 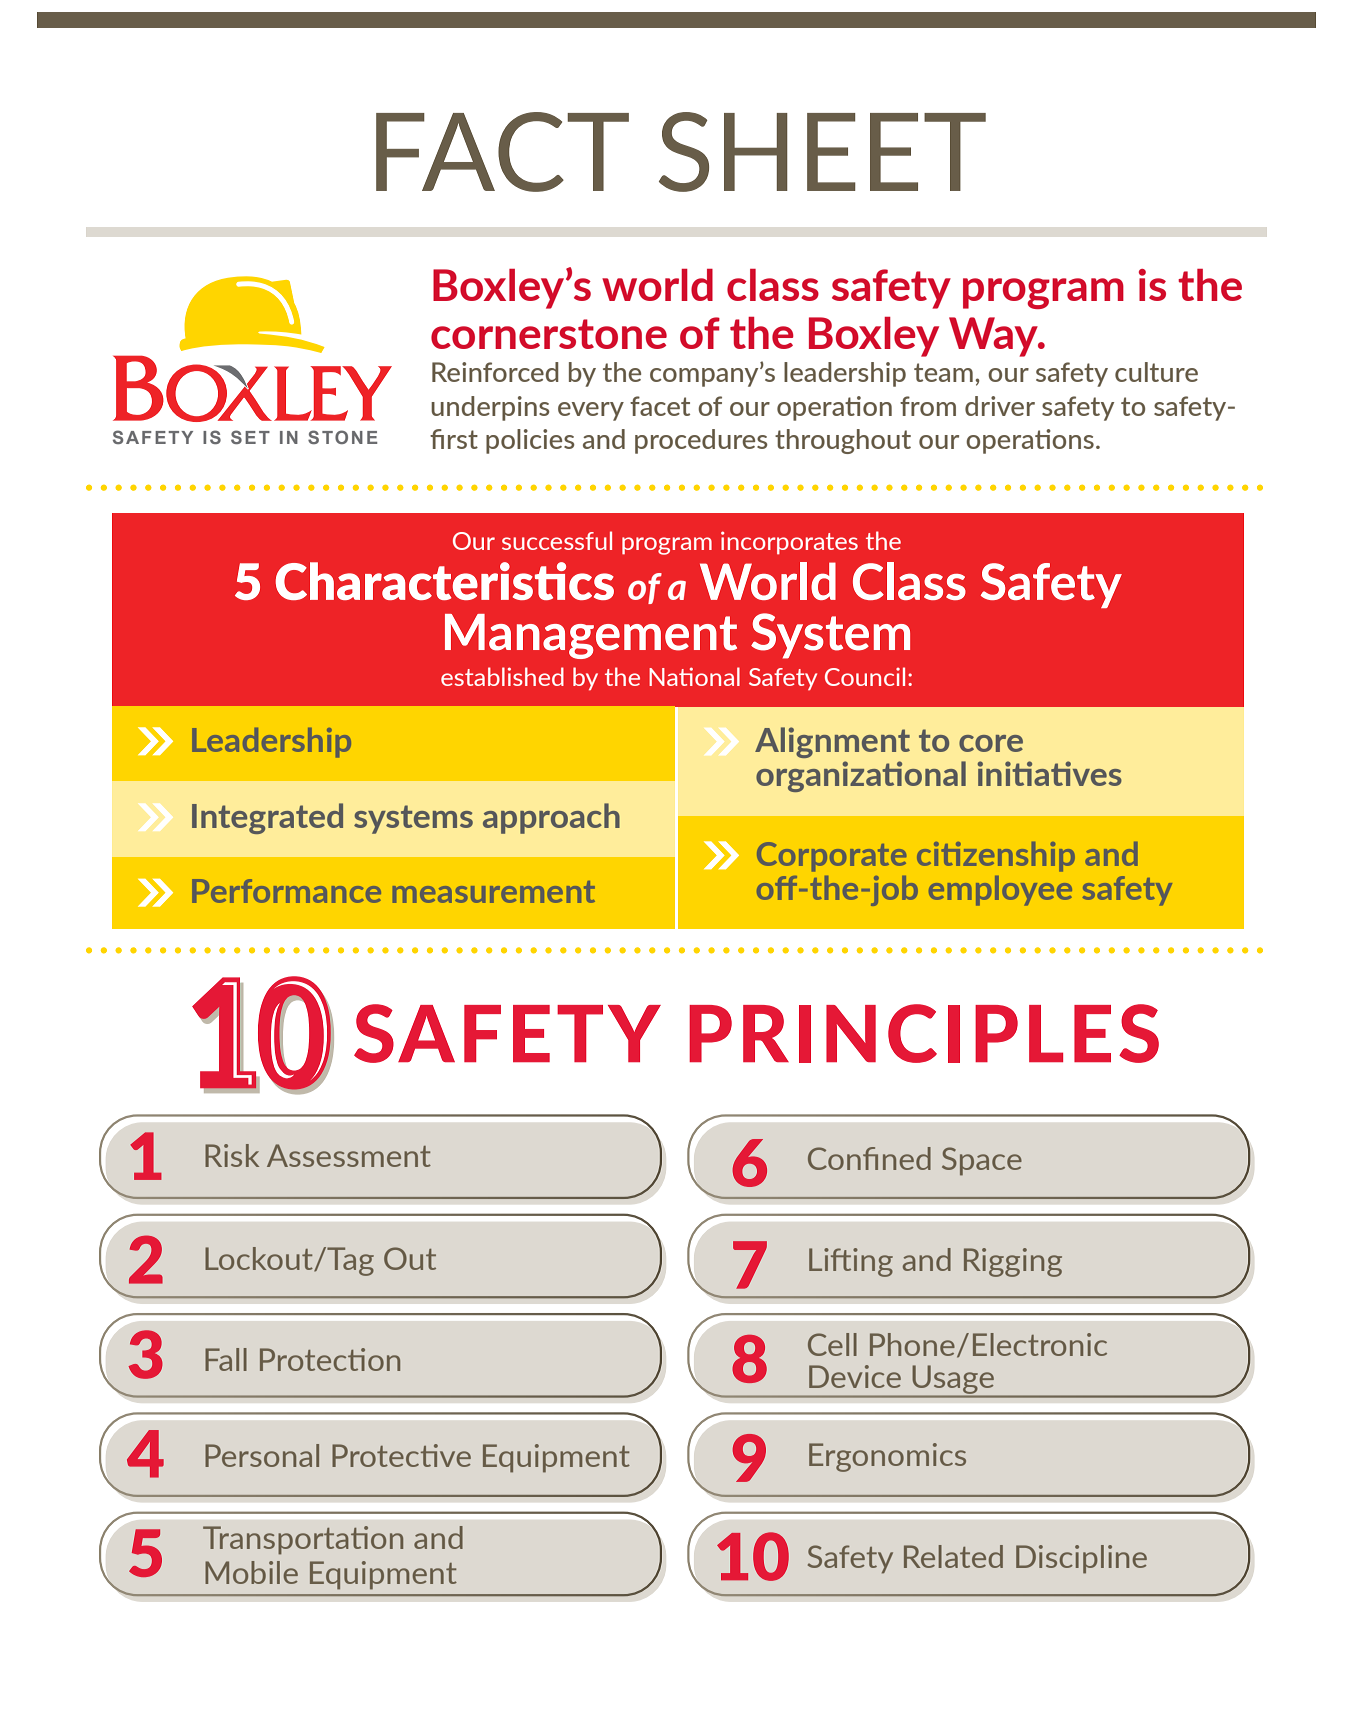 What do you see at coordinates (822, 152) in the page?
I see `SHEET` at bounding box center [822, 152].
